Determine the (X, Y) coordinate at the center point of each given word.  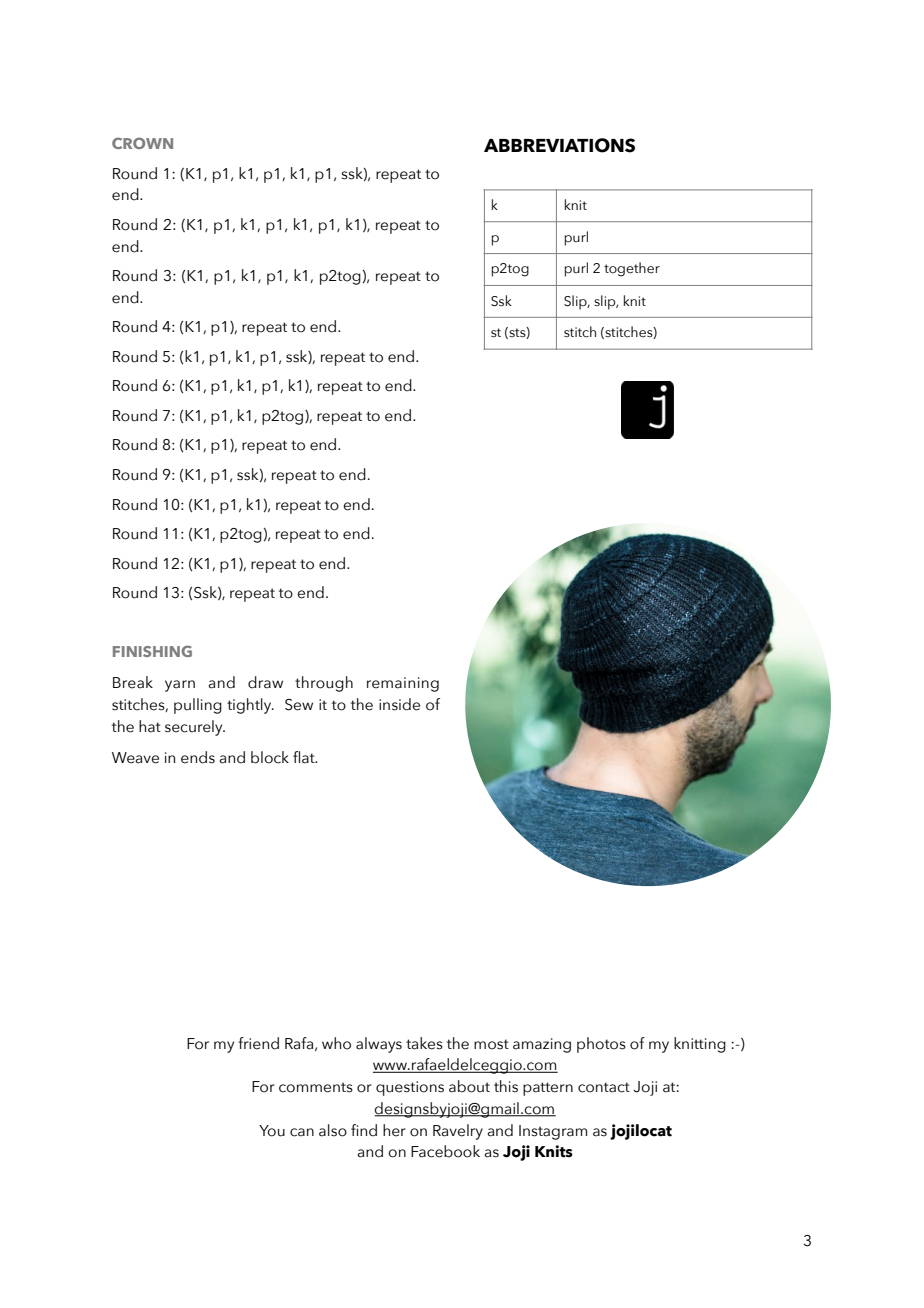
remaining (403, 684)
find (364, 1130)
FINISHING (152, 651)
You (272, 1131)
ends (198, 757)
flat (305, 757)
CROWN (142, 143)
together (632, 269)
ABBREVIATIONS (559, 145)
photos (601, 1045)
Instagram (553, 1132)
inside (399, 704)
